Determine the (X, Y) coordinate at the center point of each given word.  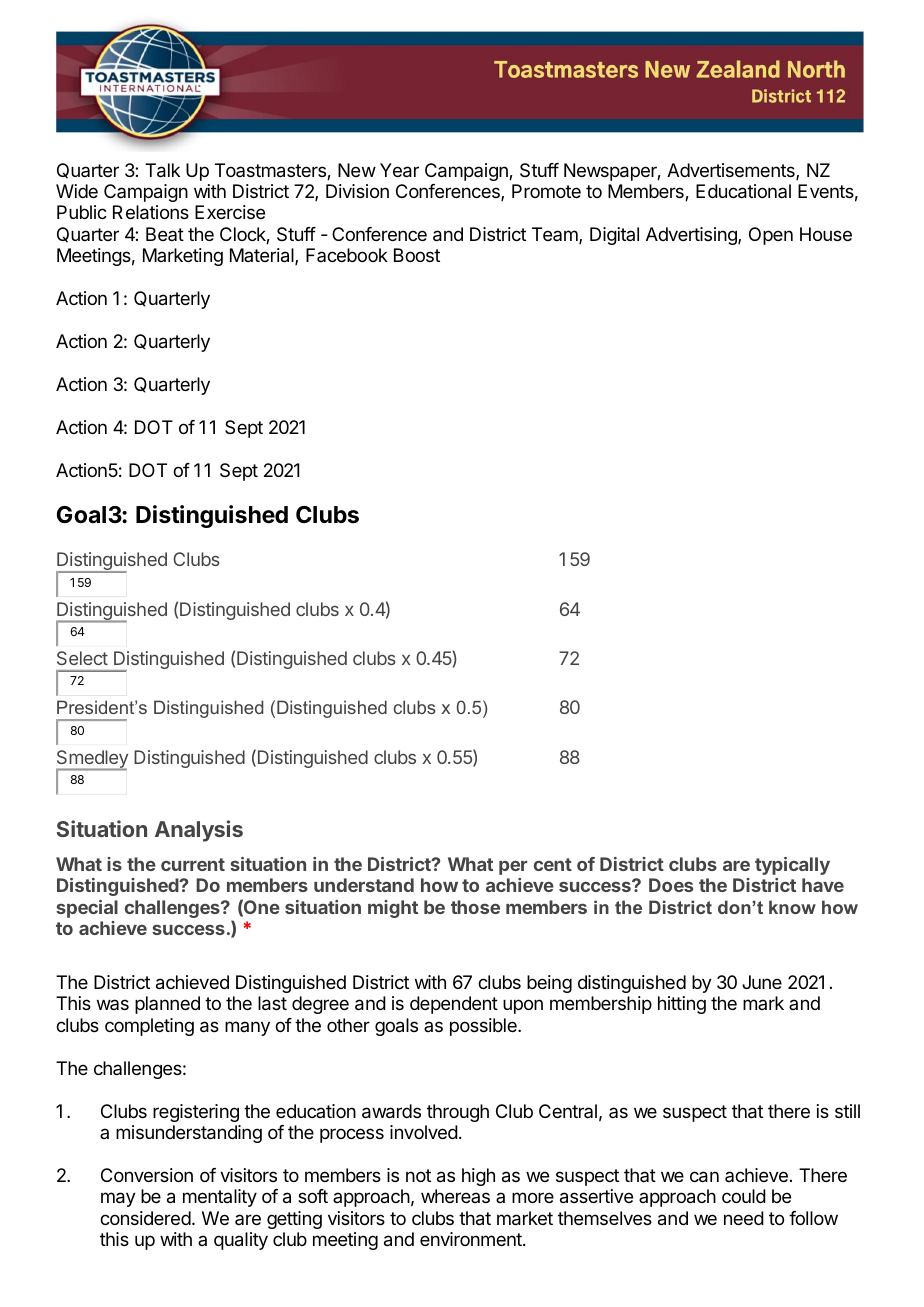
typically (792, 866)
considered (145, 1218)
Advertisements (732, 171)
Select (82, 658)
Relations (151, 212)
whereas (455, 1196)
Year (399, 170)
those (475, 907)
